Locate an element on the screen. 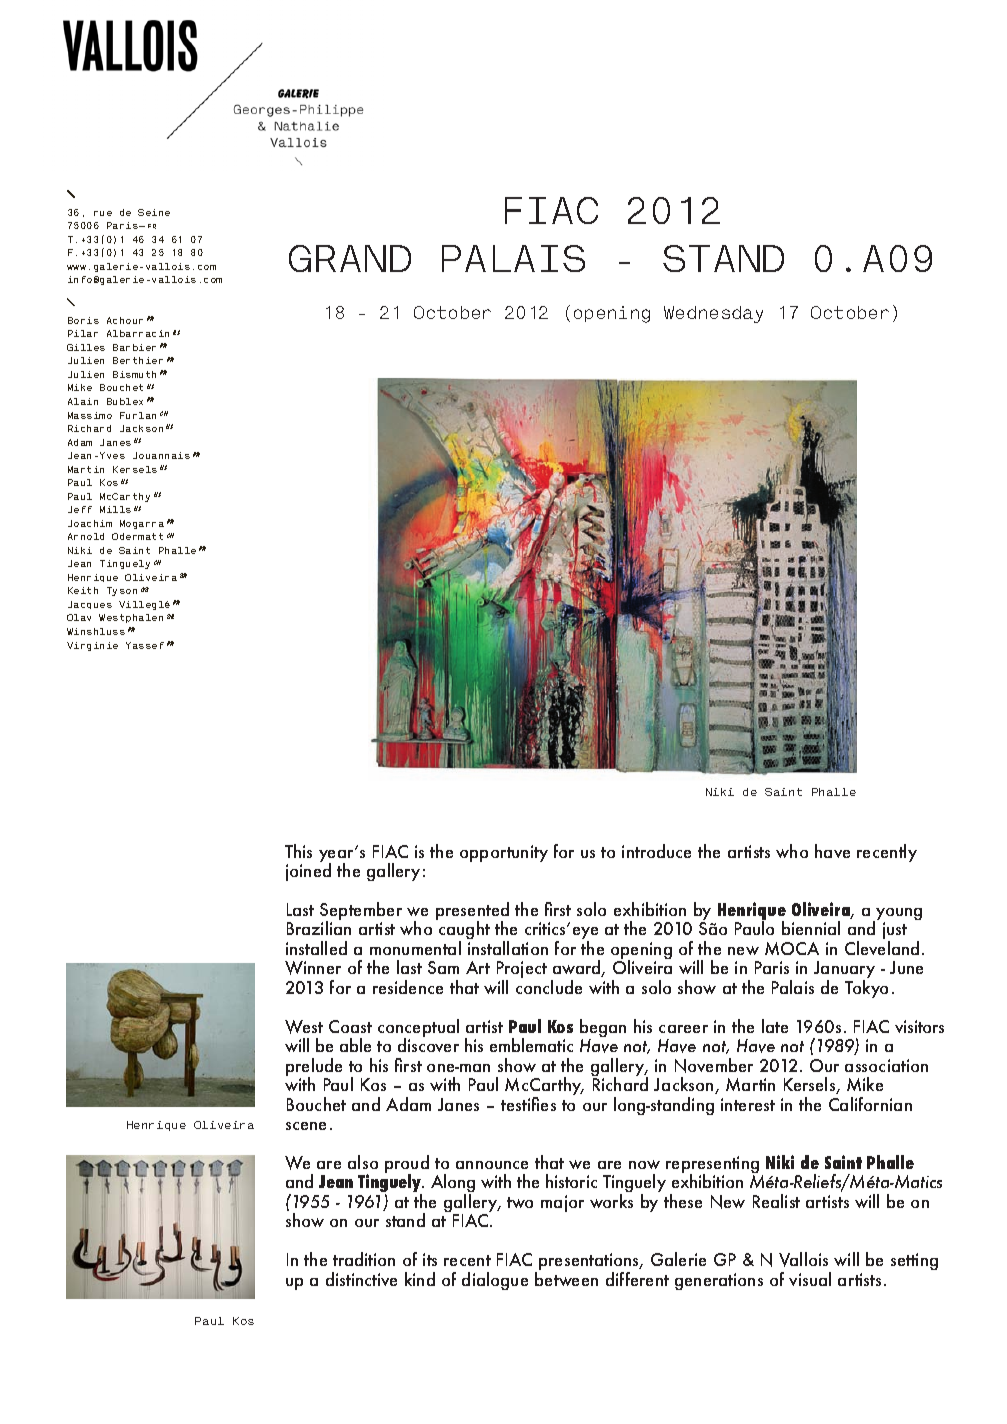 The height and width of the screenshot is (1424, 1007). tradition is located at coordinates (364, 1259).
